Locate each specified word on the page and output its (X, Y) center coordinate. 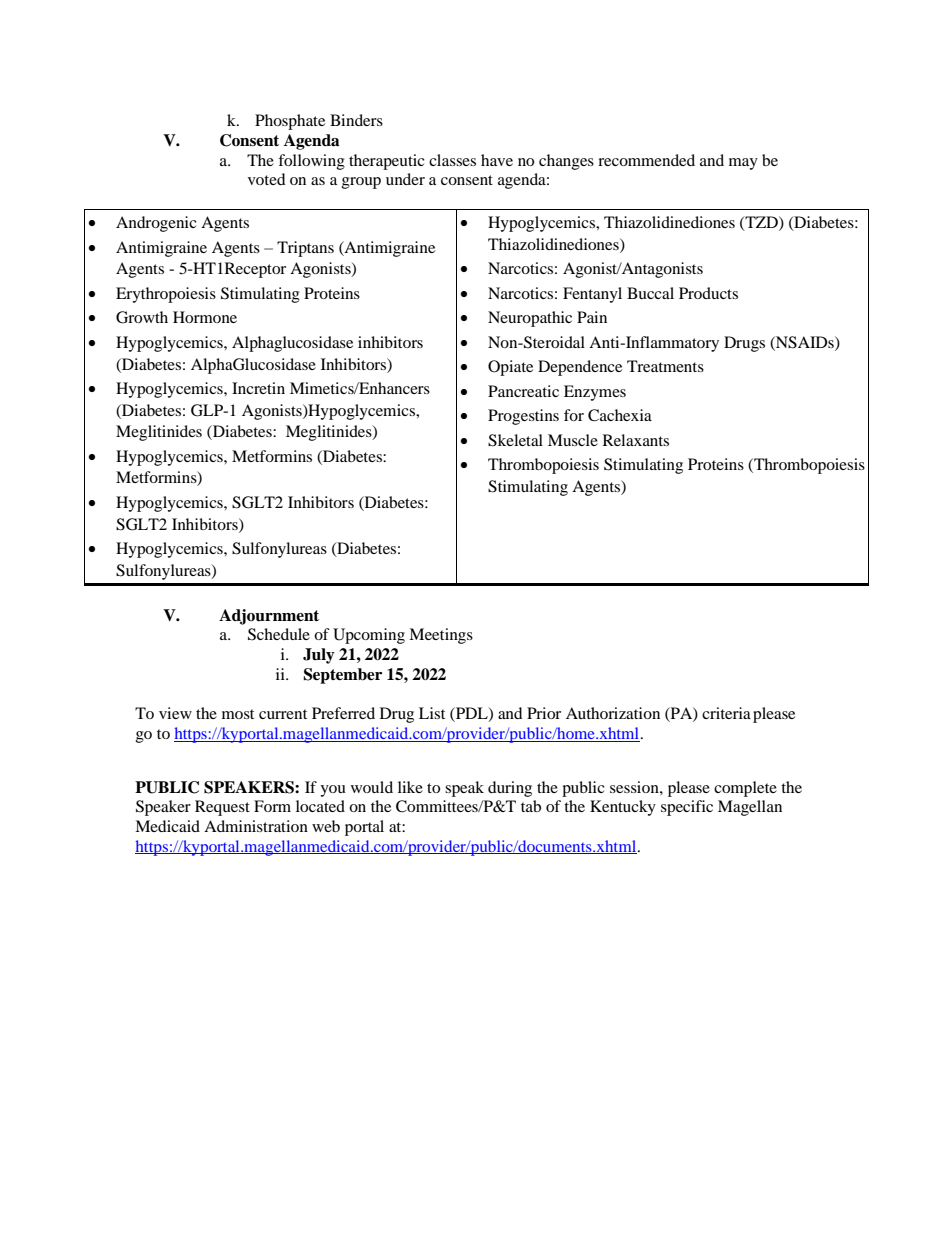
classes (452, 160)
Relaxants (636, 440)
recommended (646, 160)
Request (222, 808)
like (410, 787)
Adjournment (269, 617)
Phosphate (290, 122)
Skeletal (515, 440)
